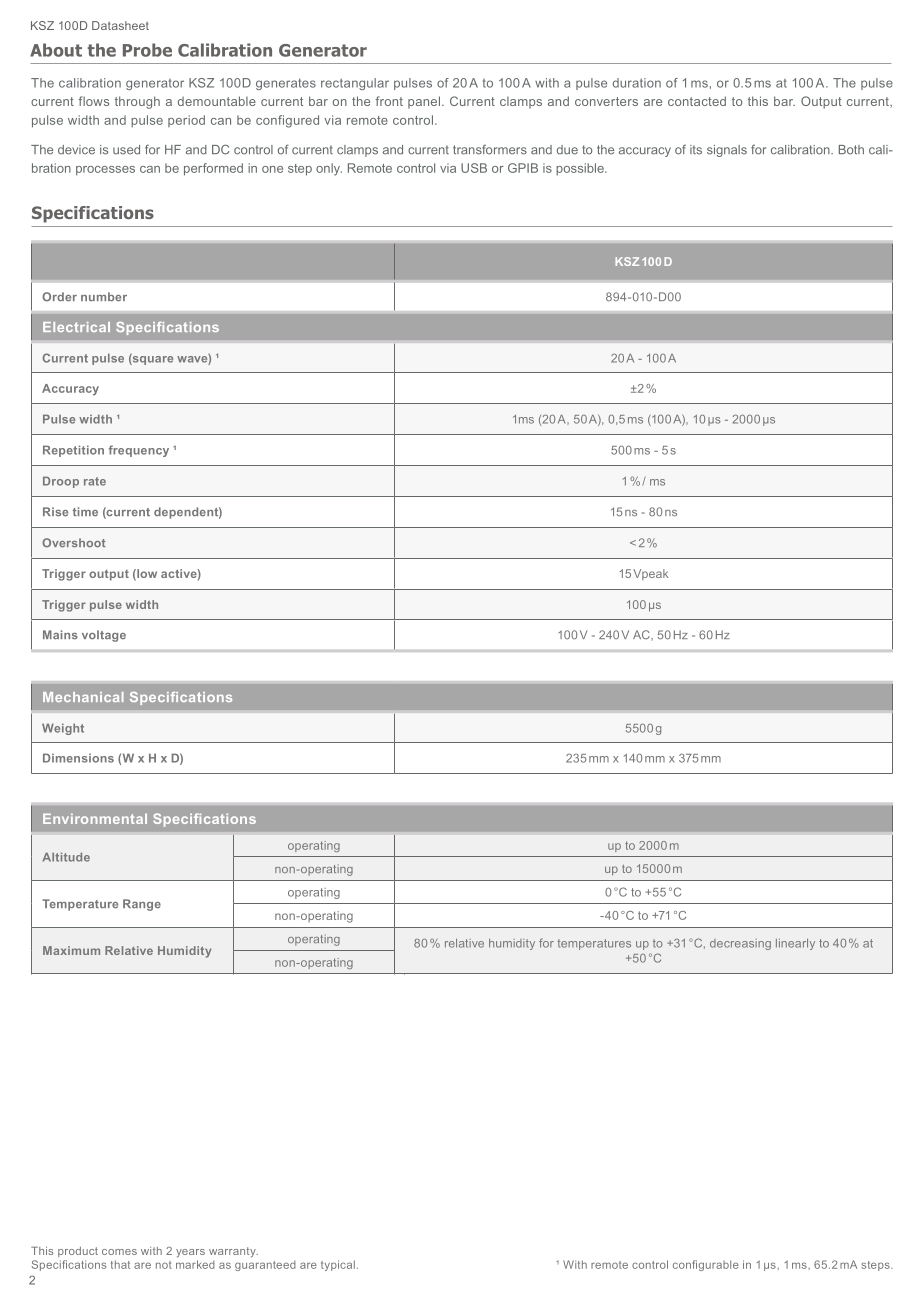  What do you see at coordinates (104, 636) in the document?
I see `voltage` at bounding box center [104, 636].
